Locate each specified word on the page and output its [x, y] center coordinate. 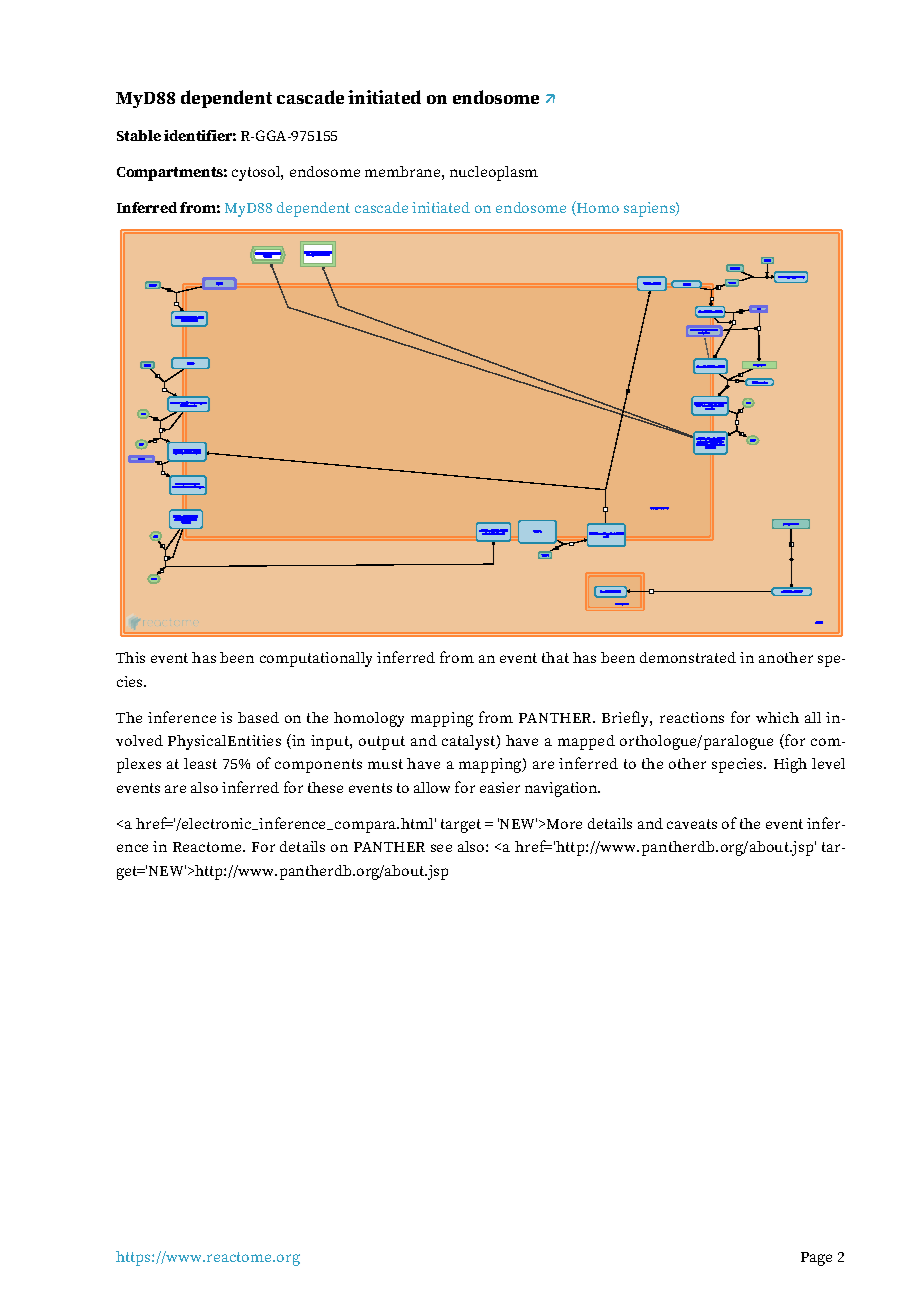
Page [816, 1259]
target [461, 826]
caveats [692, 824]
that [555, 657]
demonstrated [688, 657]
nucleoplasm [494, 173]
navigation [562, 789]
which [777, 717]
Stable [139, 135]
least [200, 763]
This [130, 657]
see [441, 848]
